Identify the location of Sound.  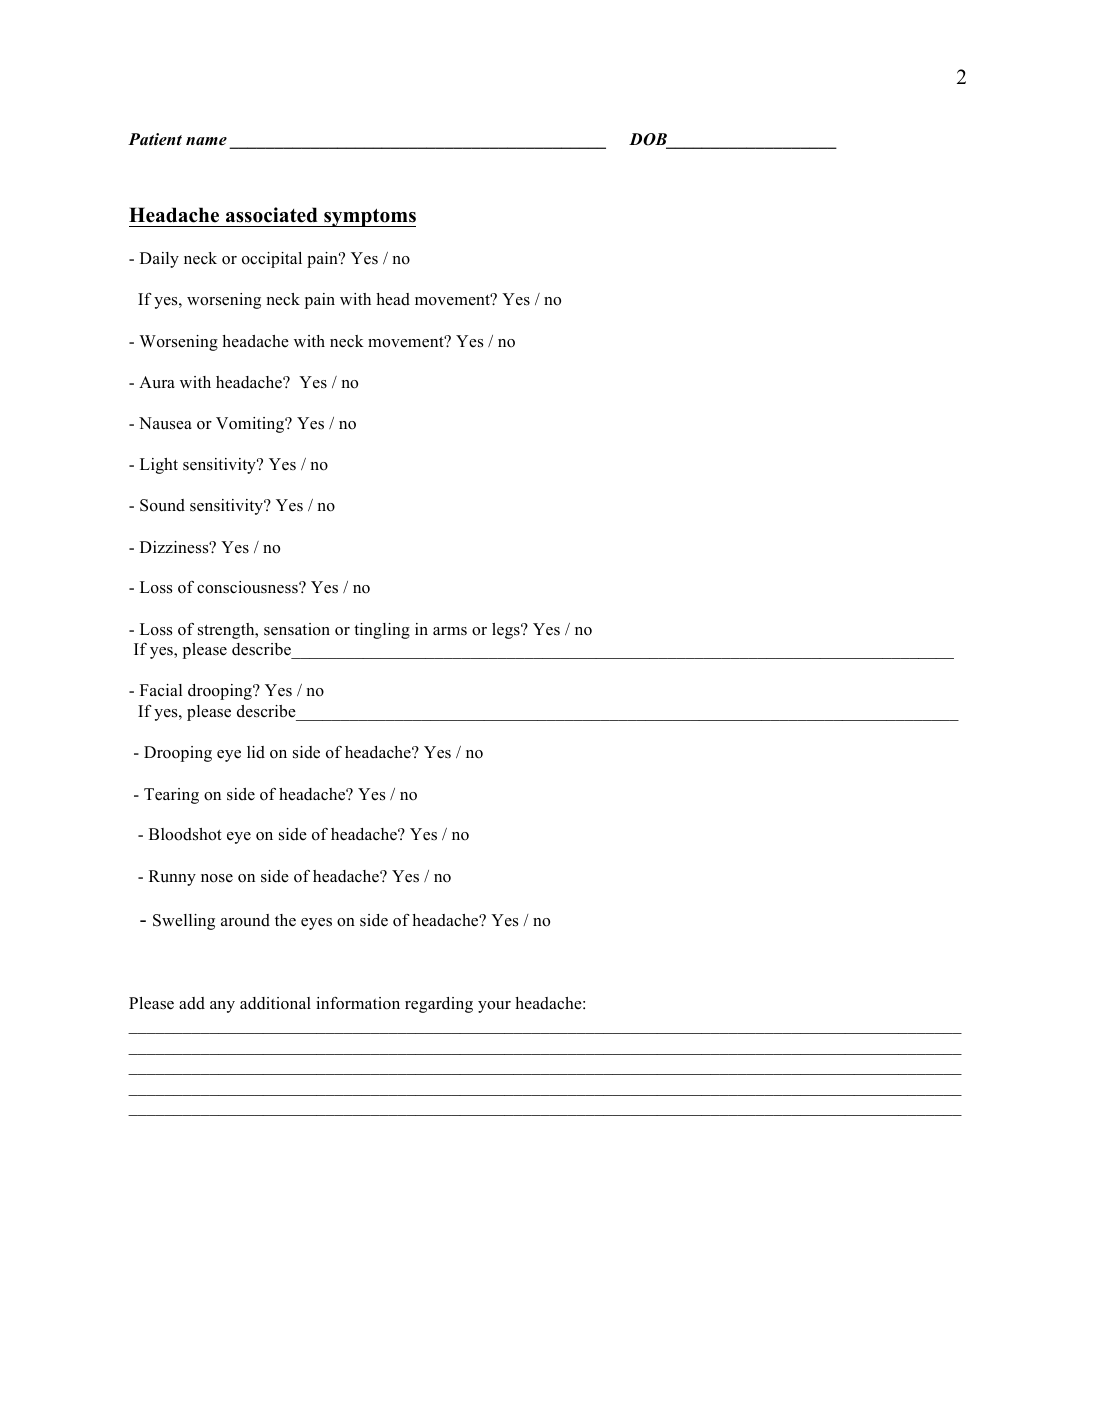
(162, 505).
